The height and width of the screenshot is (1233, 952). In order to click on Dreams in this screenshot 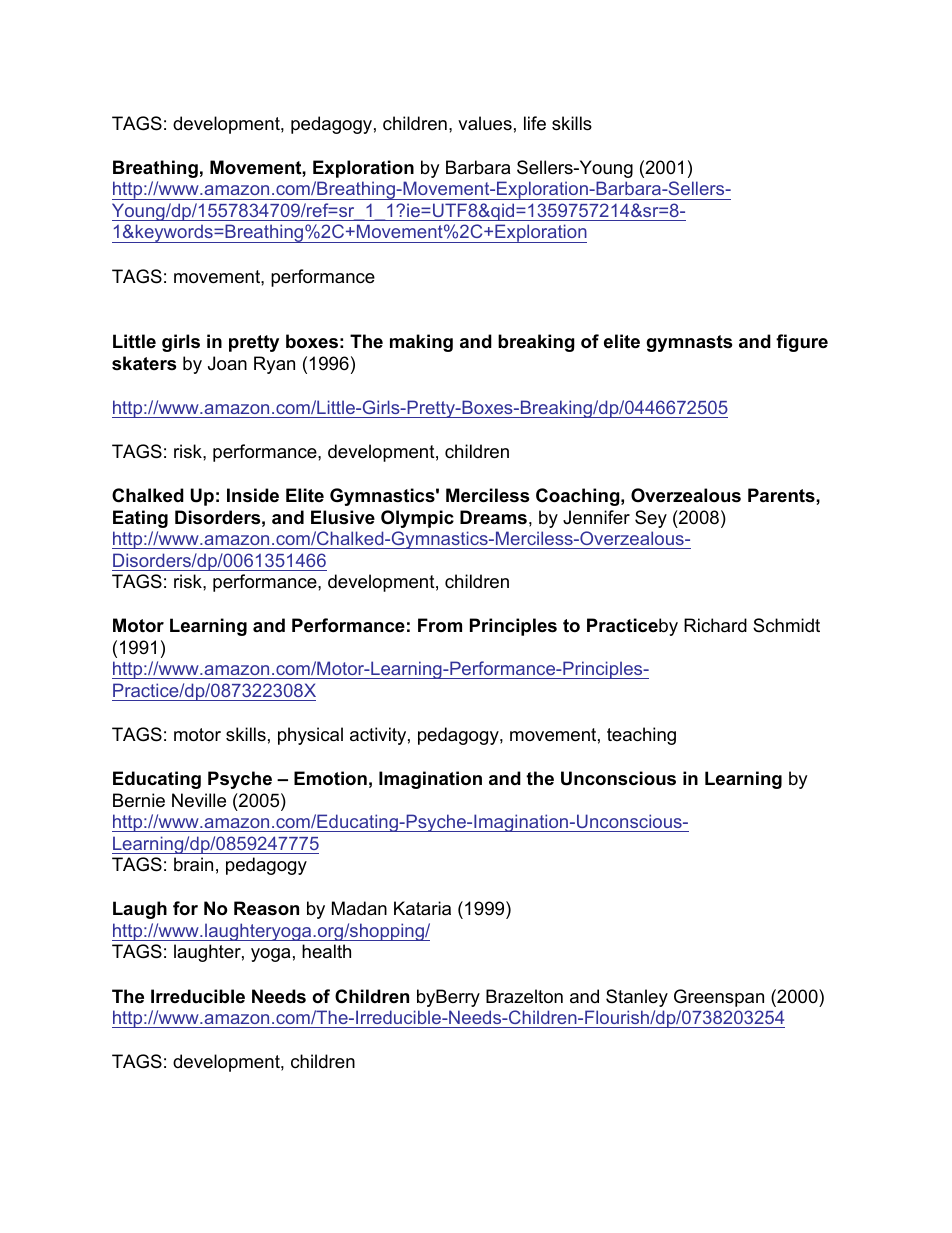, I will do `click(493, 517)`.
